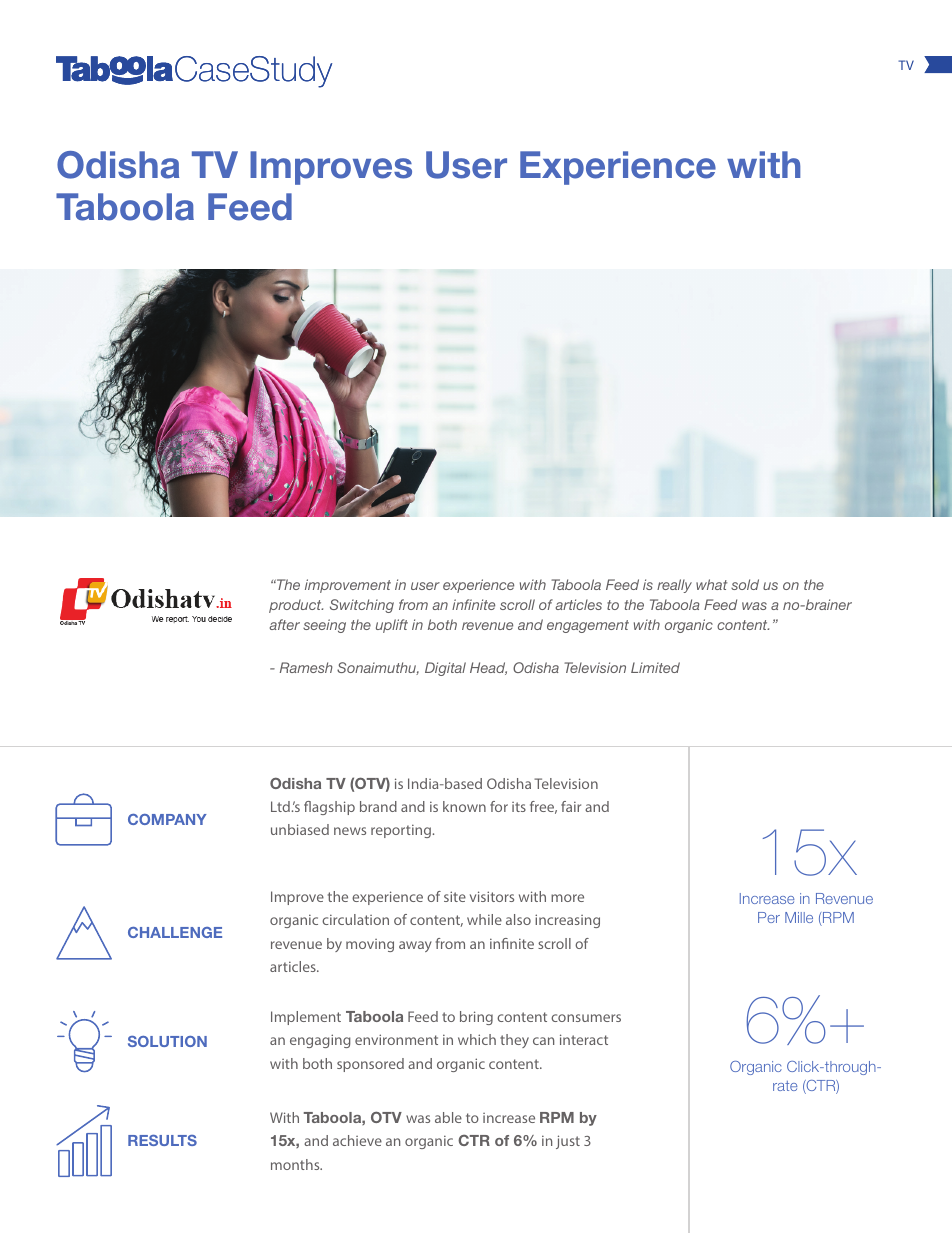 The width and height of the screenshot is (952, 1233). I want to click on uplift, so click(392, 626).
